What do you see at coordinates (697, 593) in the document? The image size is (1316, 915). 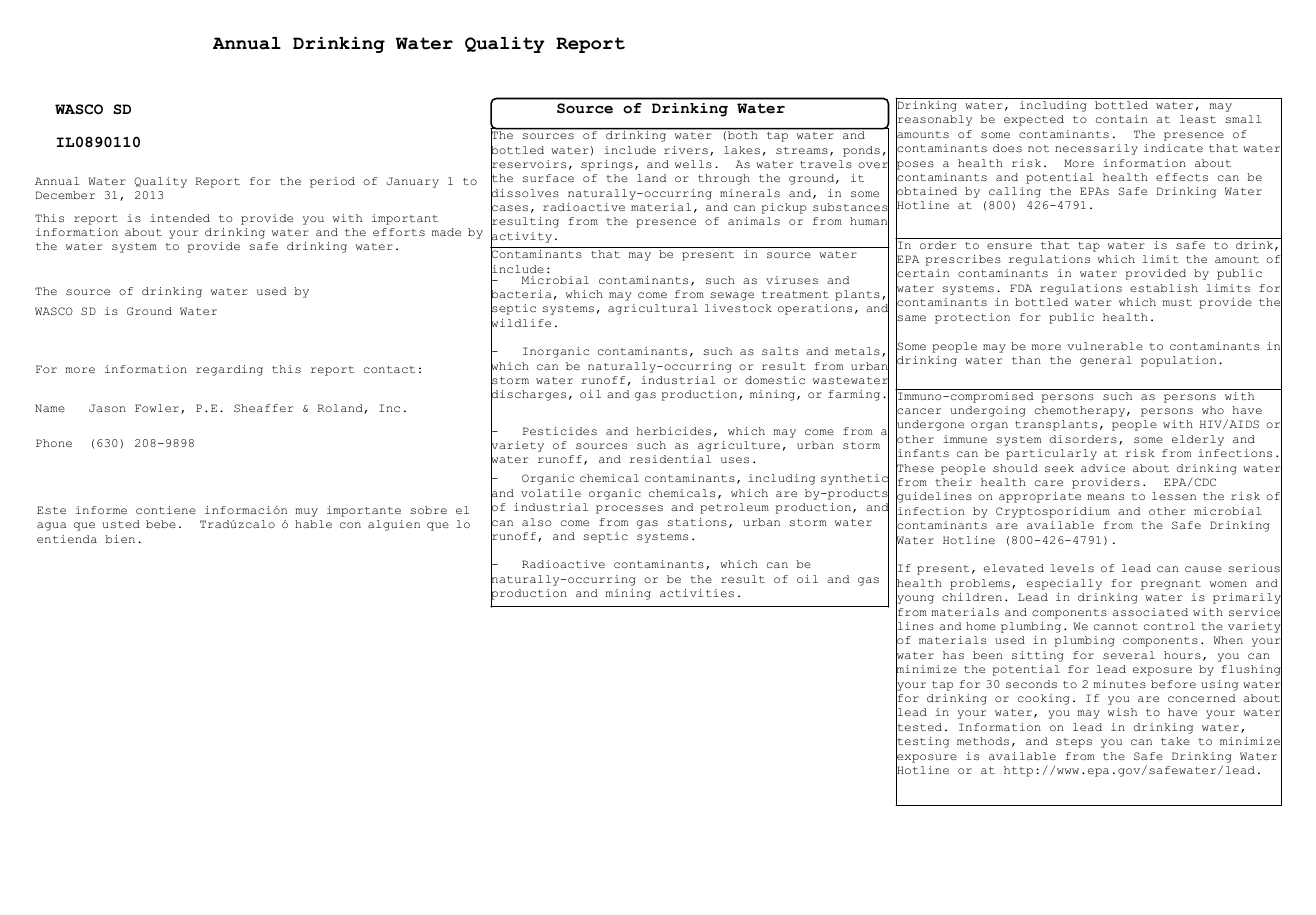 I see `activities` at bounding box center [697, 593].
